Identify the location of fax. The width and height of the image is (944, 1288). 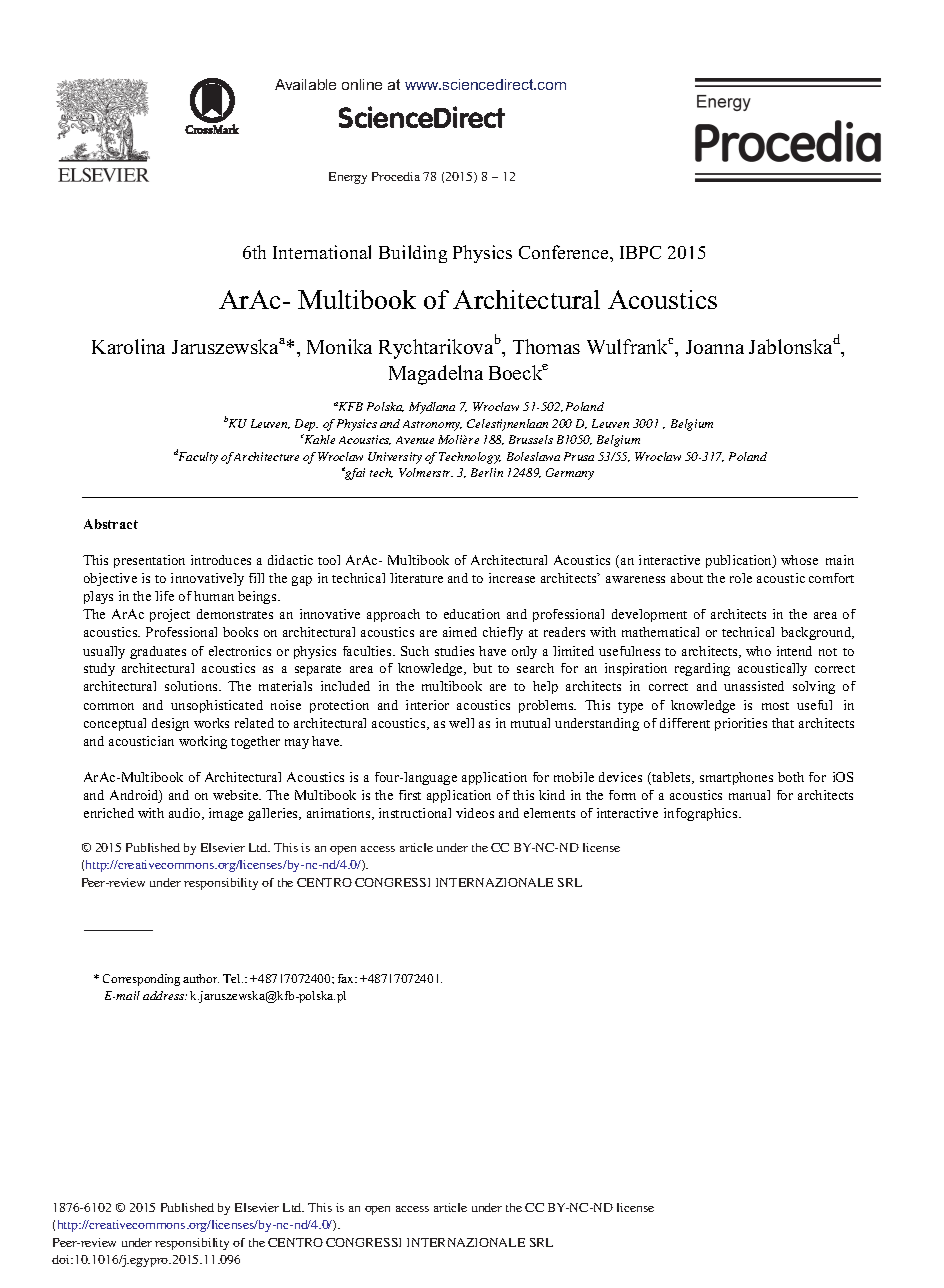
(347, 978).
